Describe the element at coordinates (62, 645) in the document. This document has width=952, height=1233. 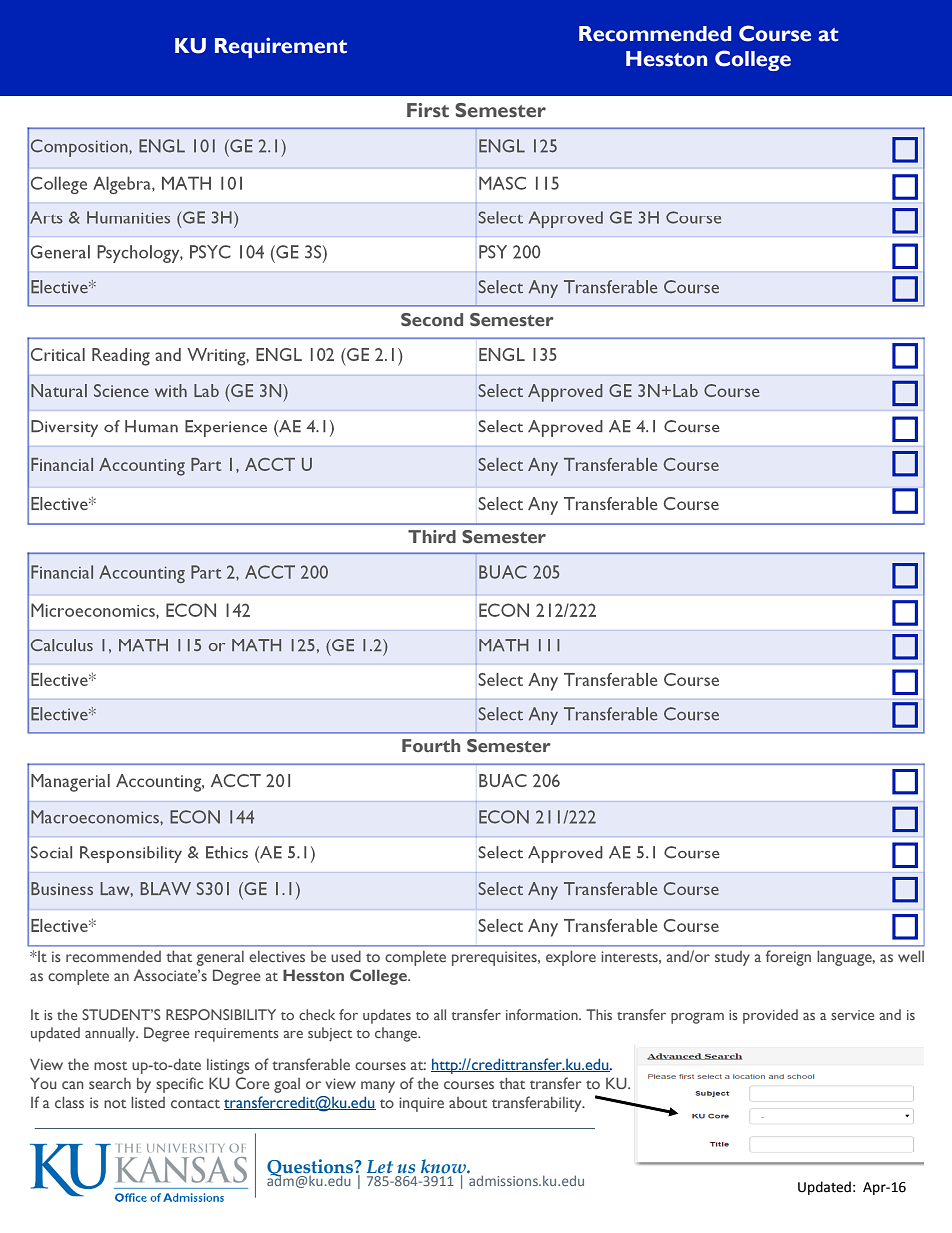
I see `Calculus` at that location.
